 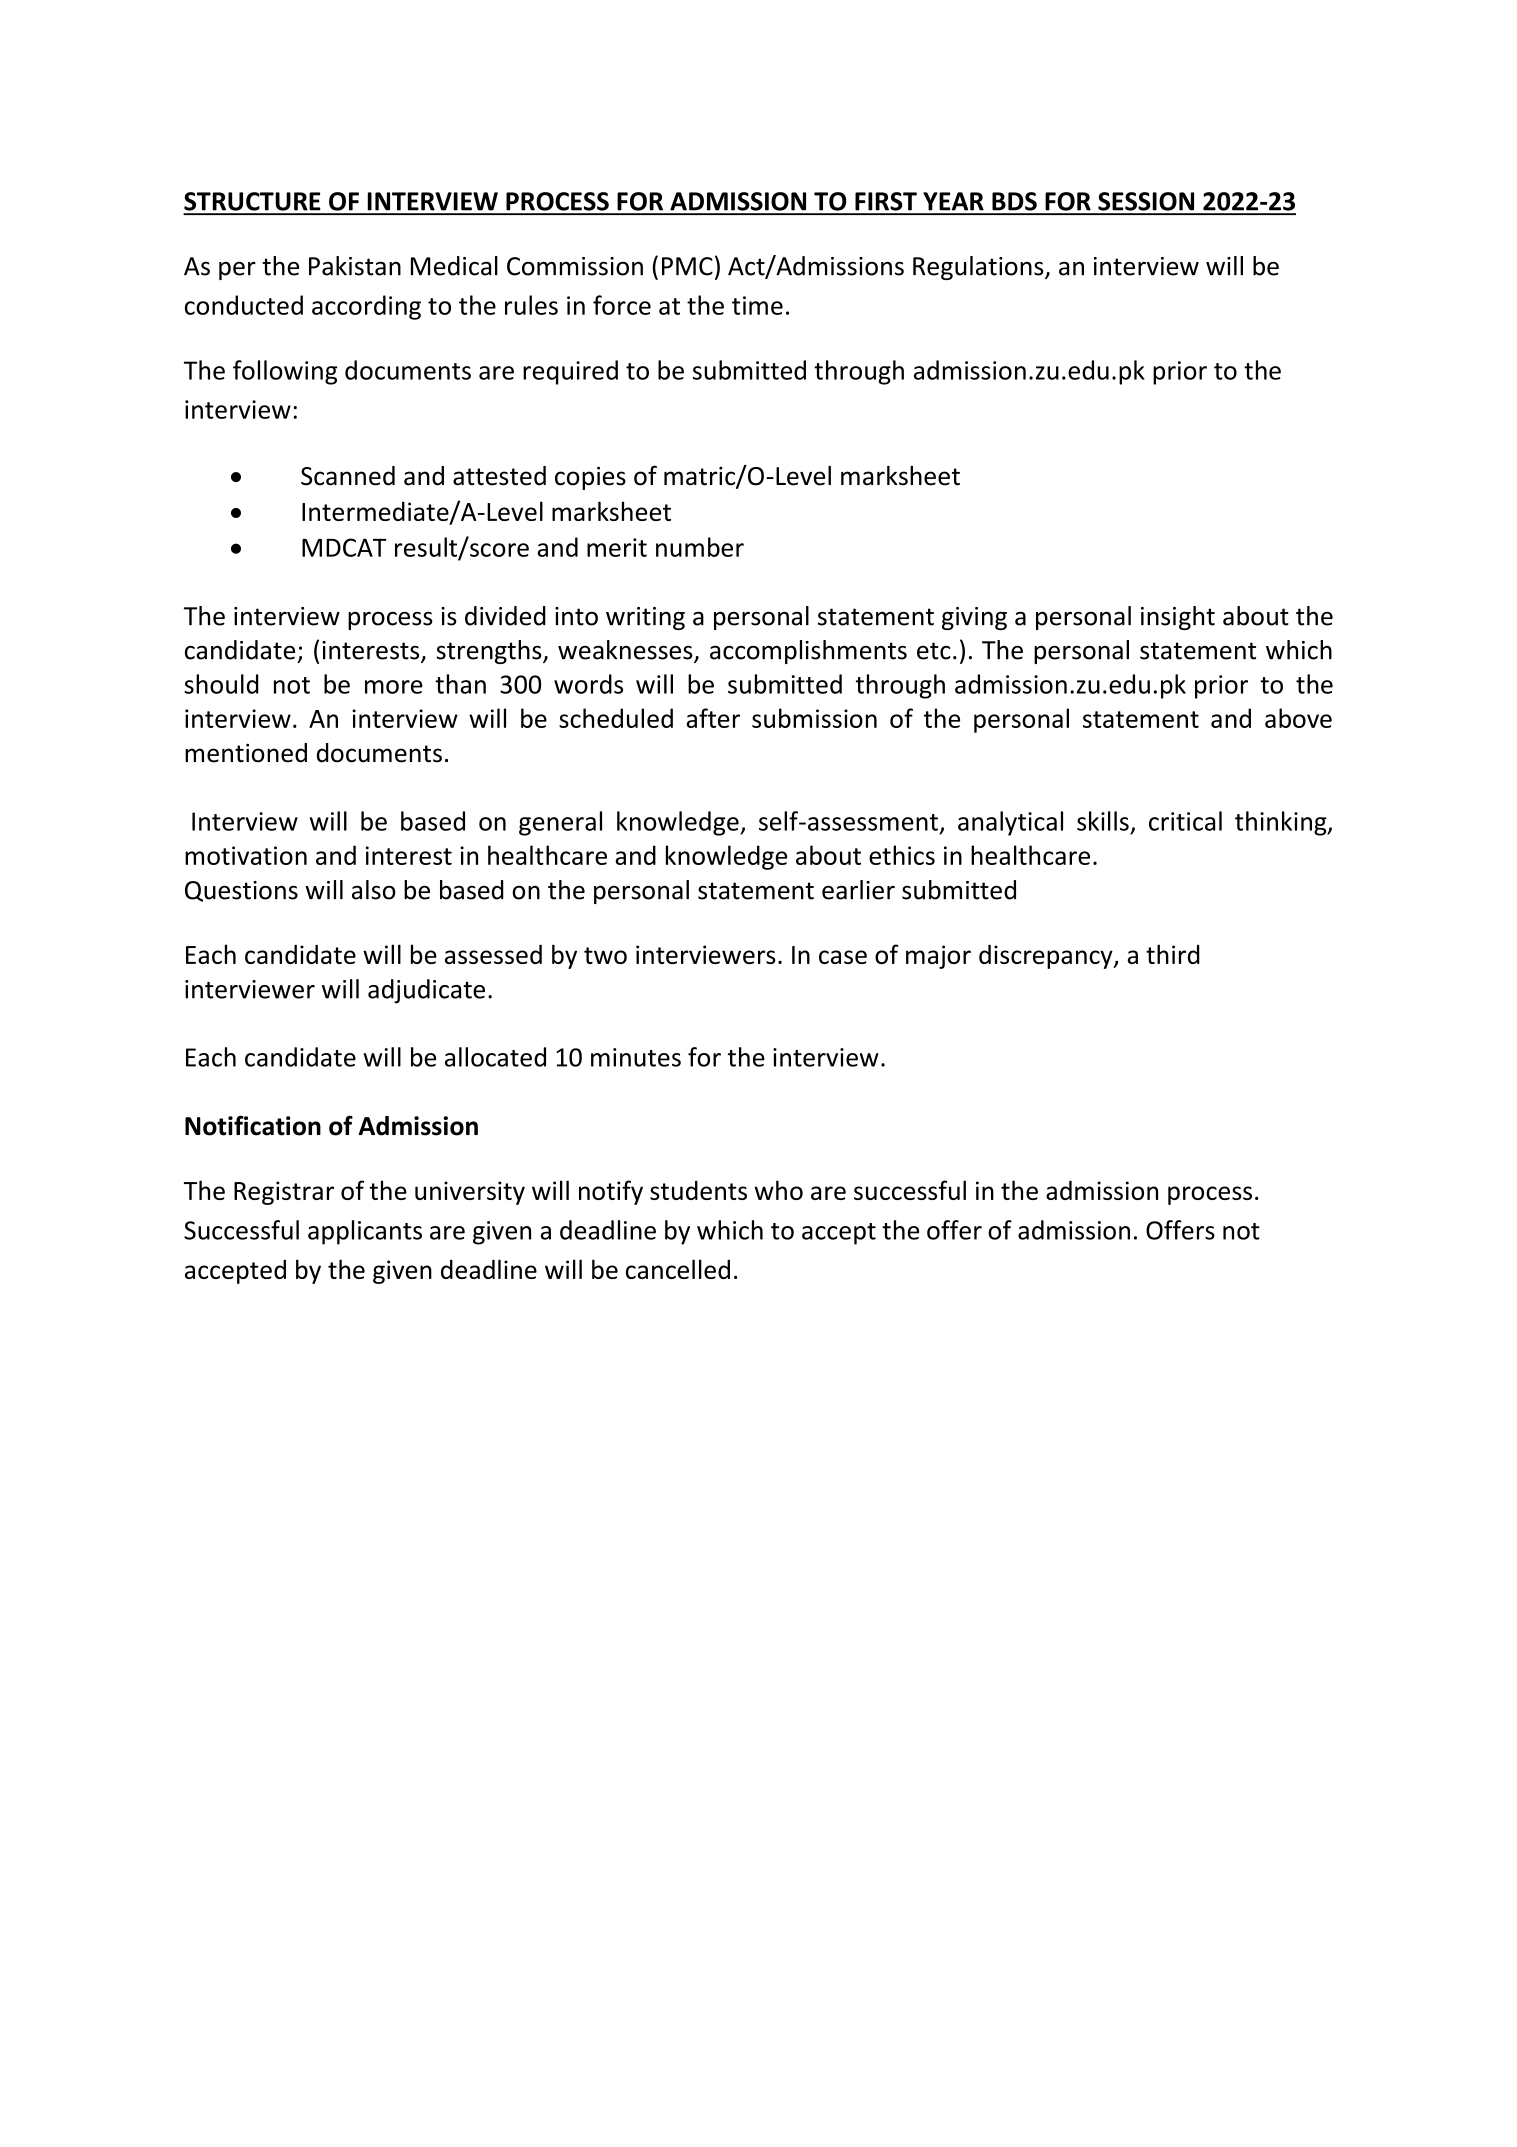 I want to click on time, so click(x=757, y=305).
